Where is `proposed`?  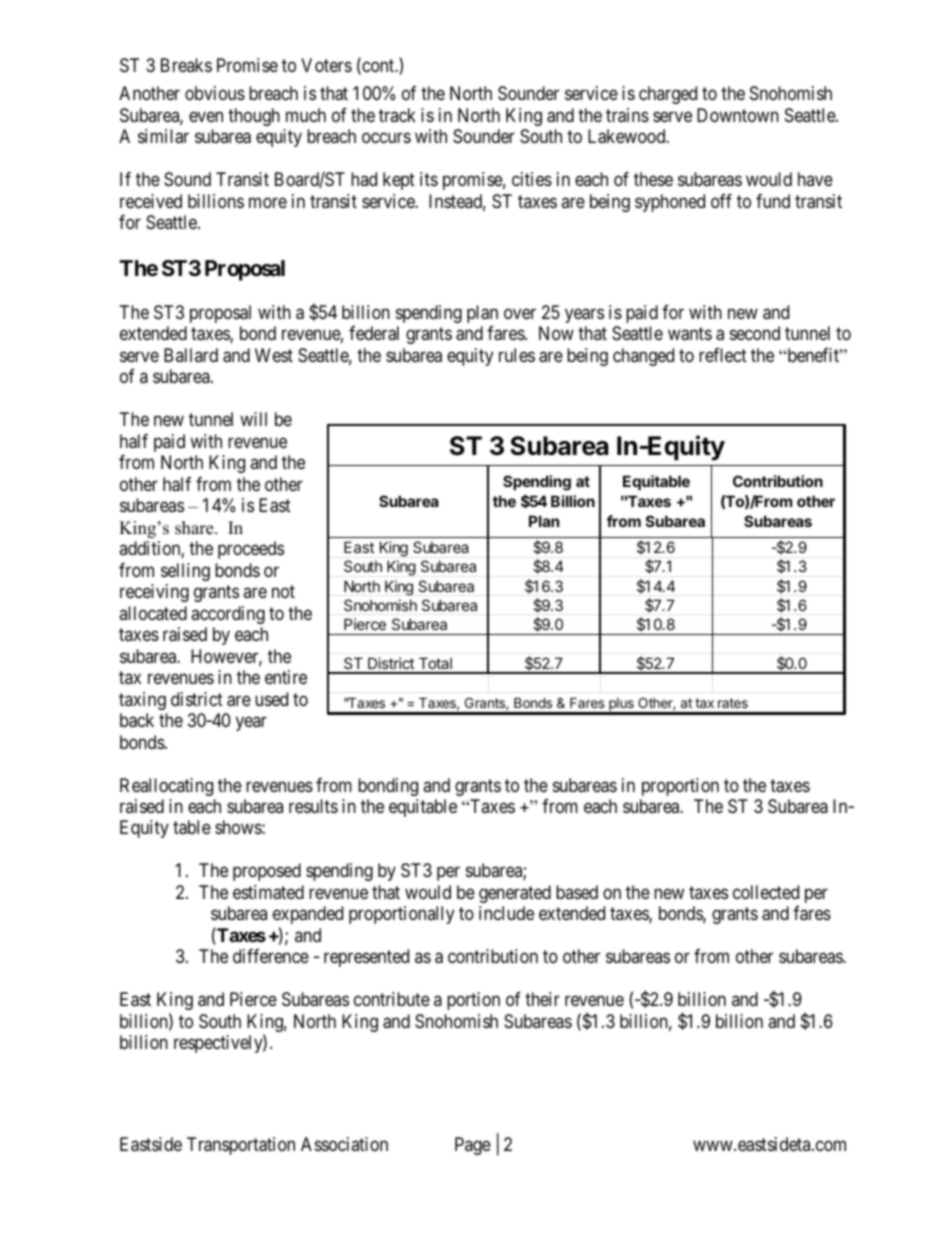
proposed is located at coordinates (267, 872).
